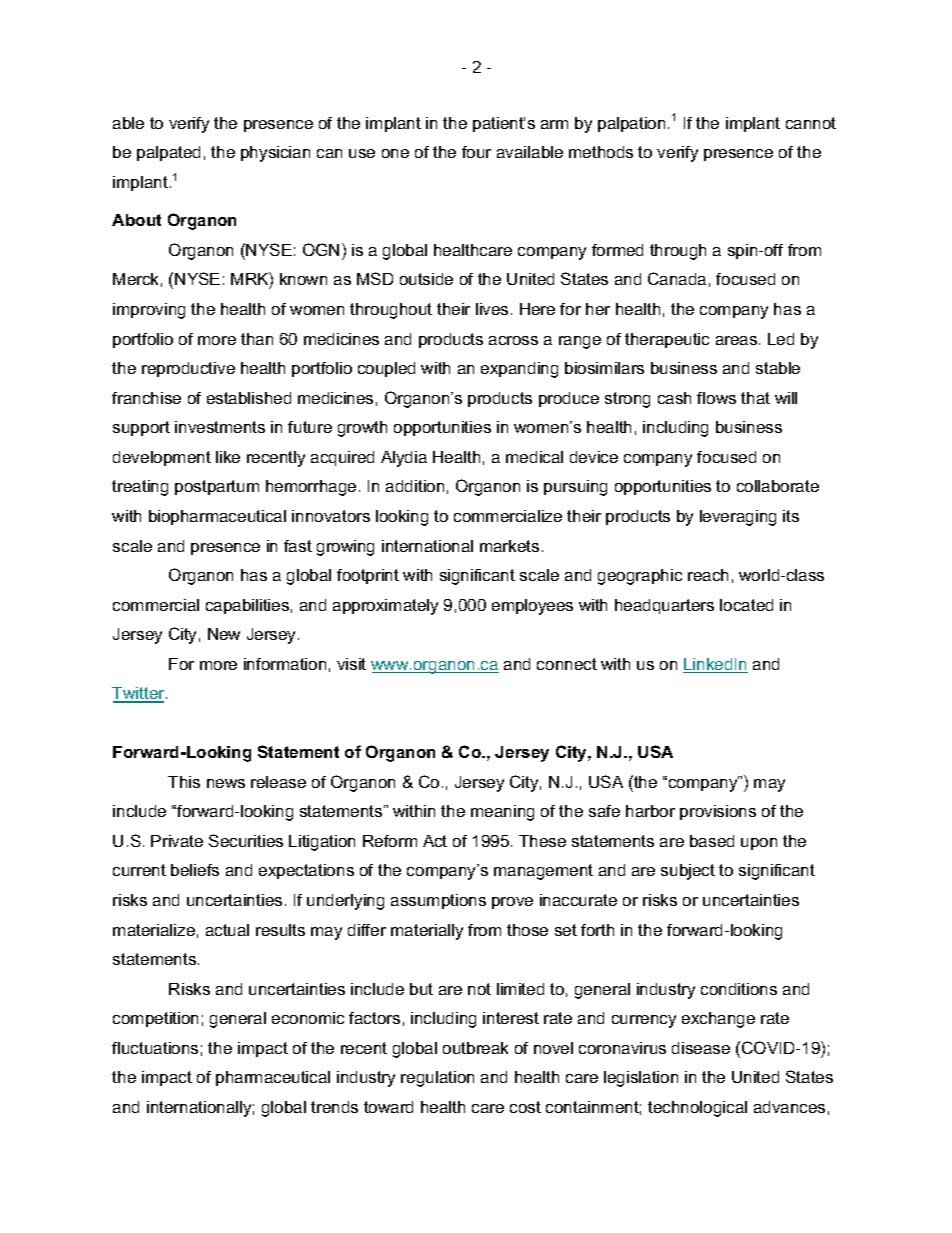 The image size is (952, 1233). I want to click on palpated, so click(168, 153).
